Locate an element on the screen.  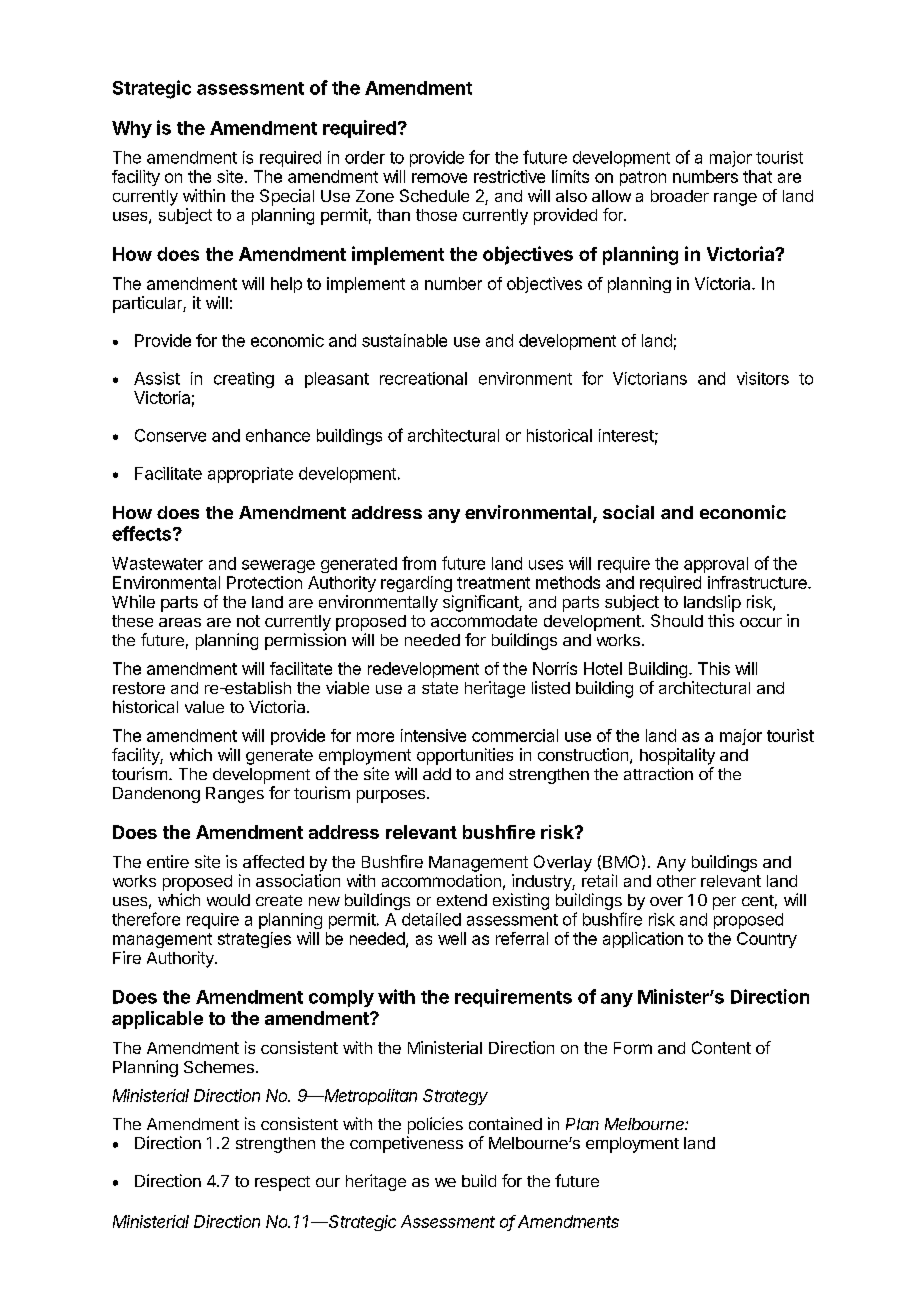
Why is located at coordinates (132, 129).
